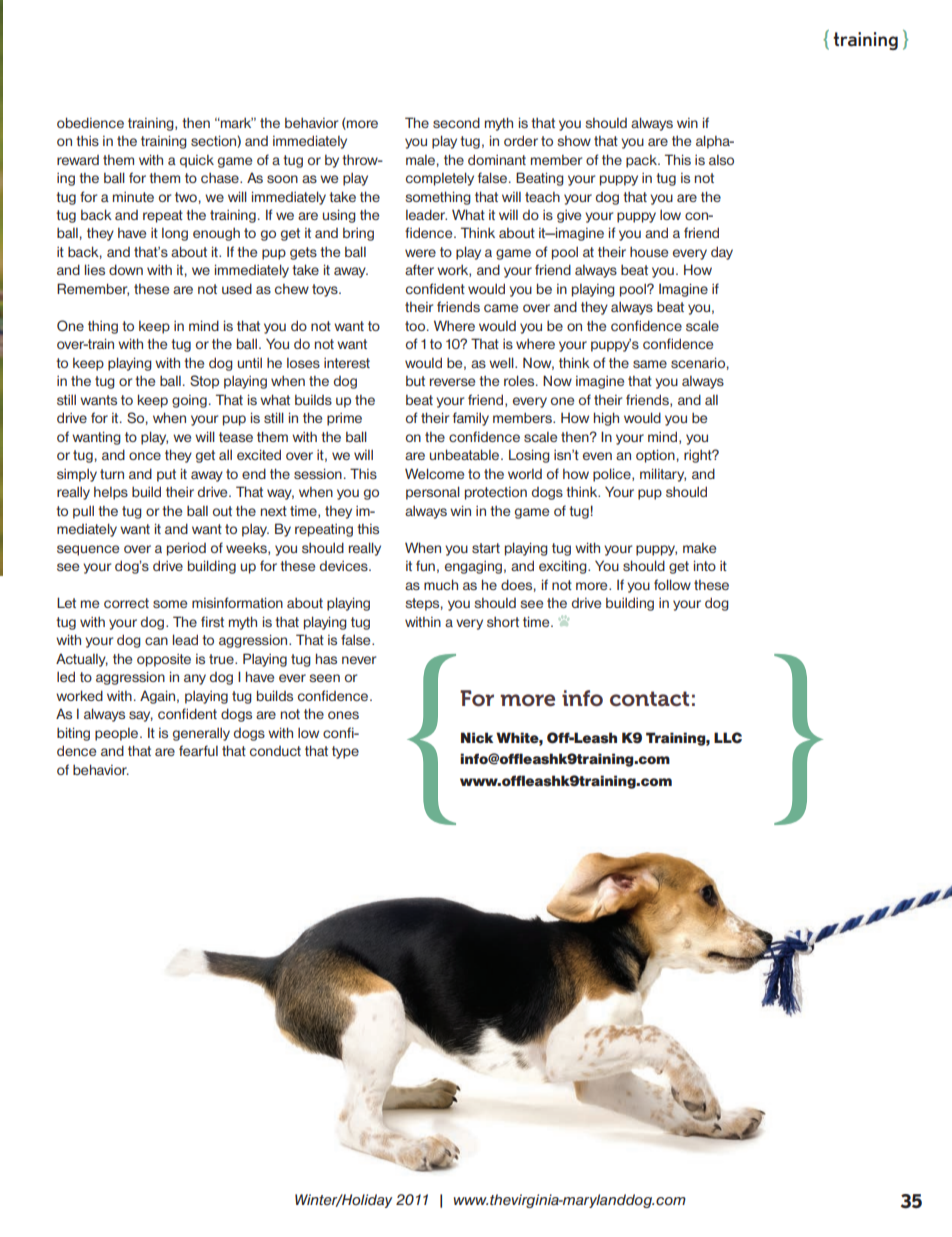 Image resolution: width=952 pixels, height=1237 pixels. What do you see at coordinates (456, 122) in the screenshot?
I see `second` at bounding box center [456, 122].
